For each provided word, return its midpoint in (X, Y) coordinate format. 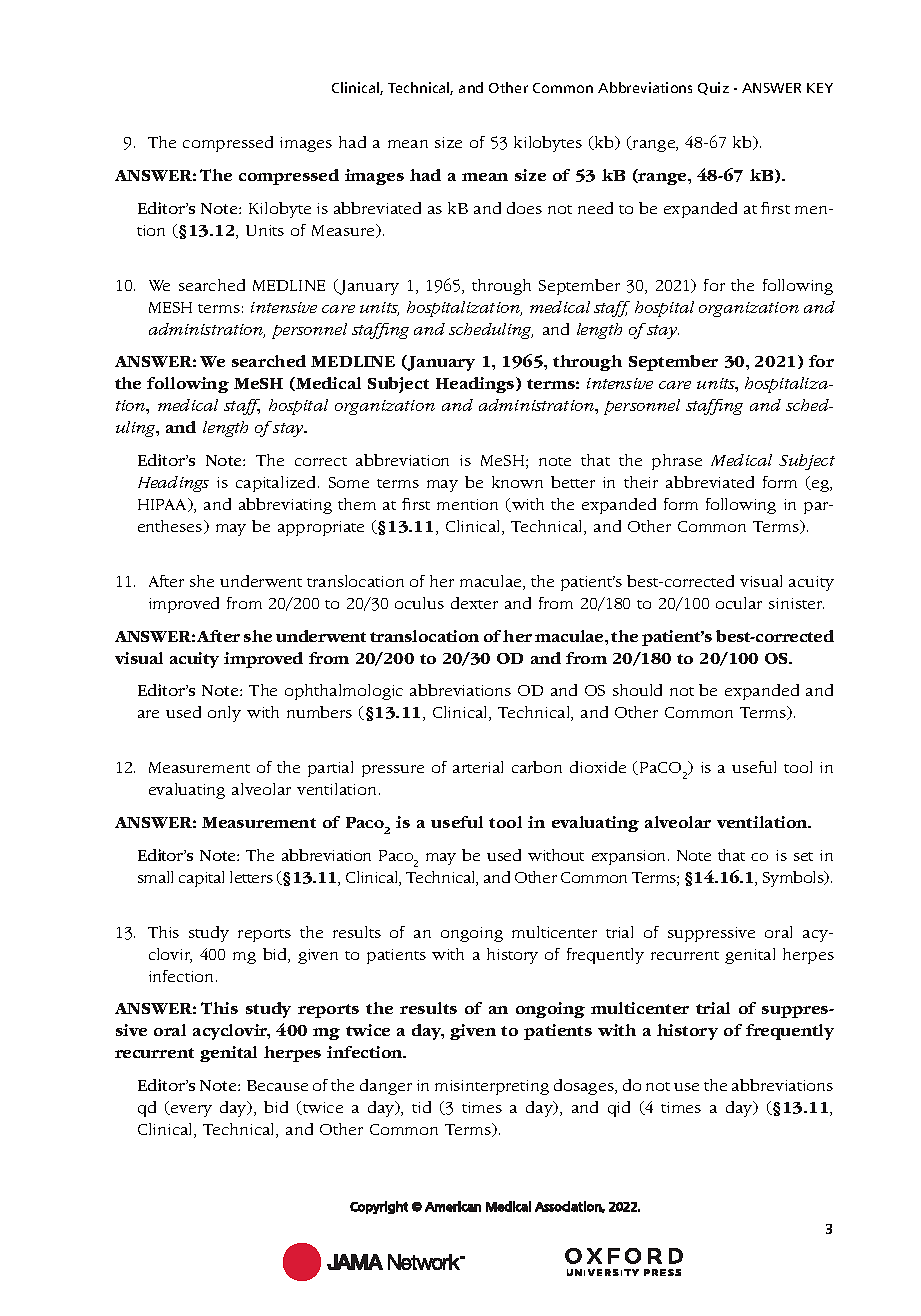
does (524, 208)
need (595, 208)
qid (619, 1109)
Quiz (713, 88)
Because (277, 1085)
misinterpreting (492, 1087)
